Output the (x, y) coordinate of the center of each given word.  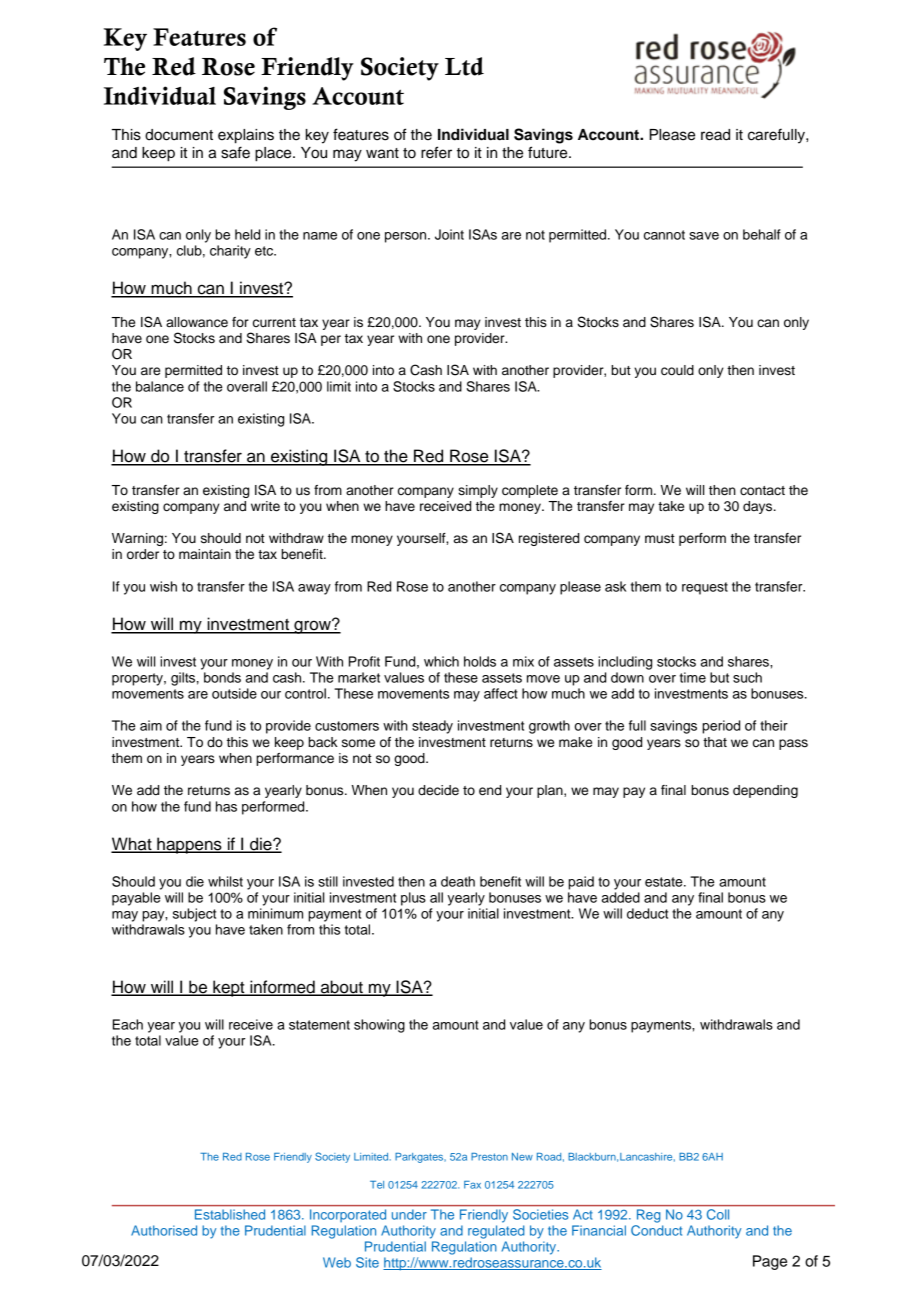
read (715, 135)
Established (230, 1214)
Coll (718, 1214)
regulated (496, 1232)
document (179, 135)
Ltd (464, 66)
